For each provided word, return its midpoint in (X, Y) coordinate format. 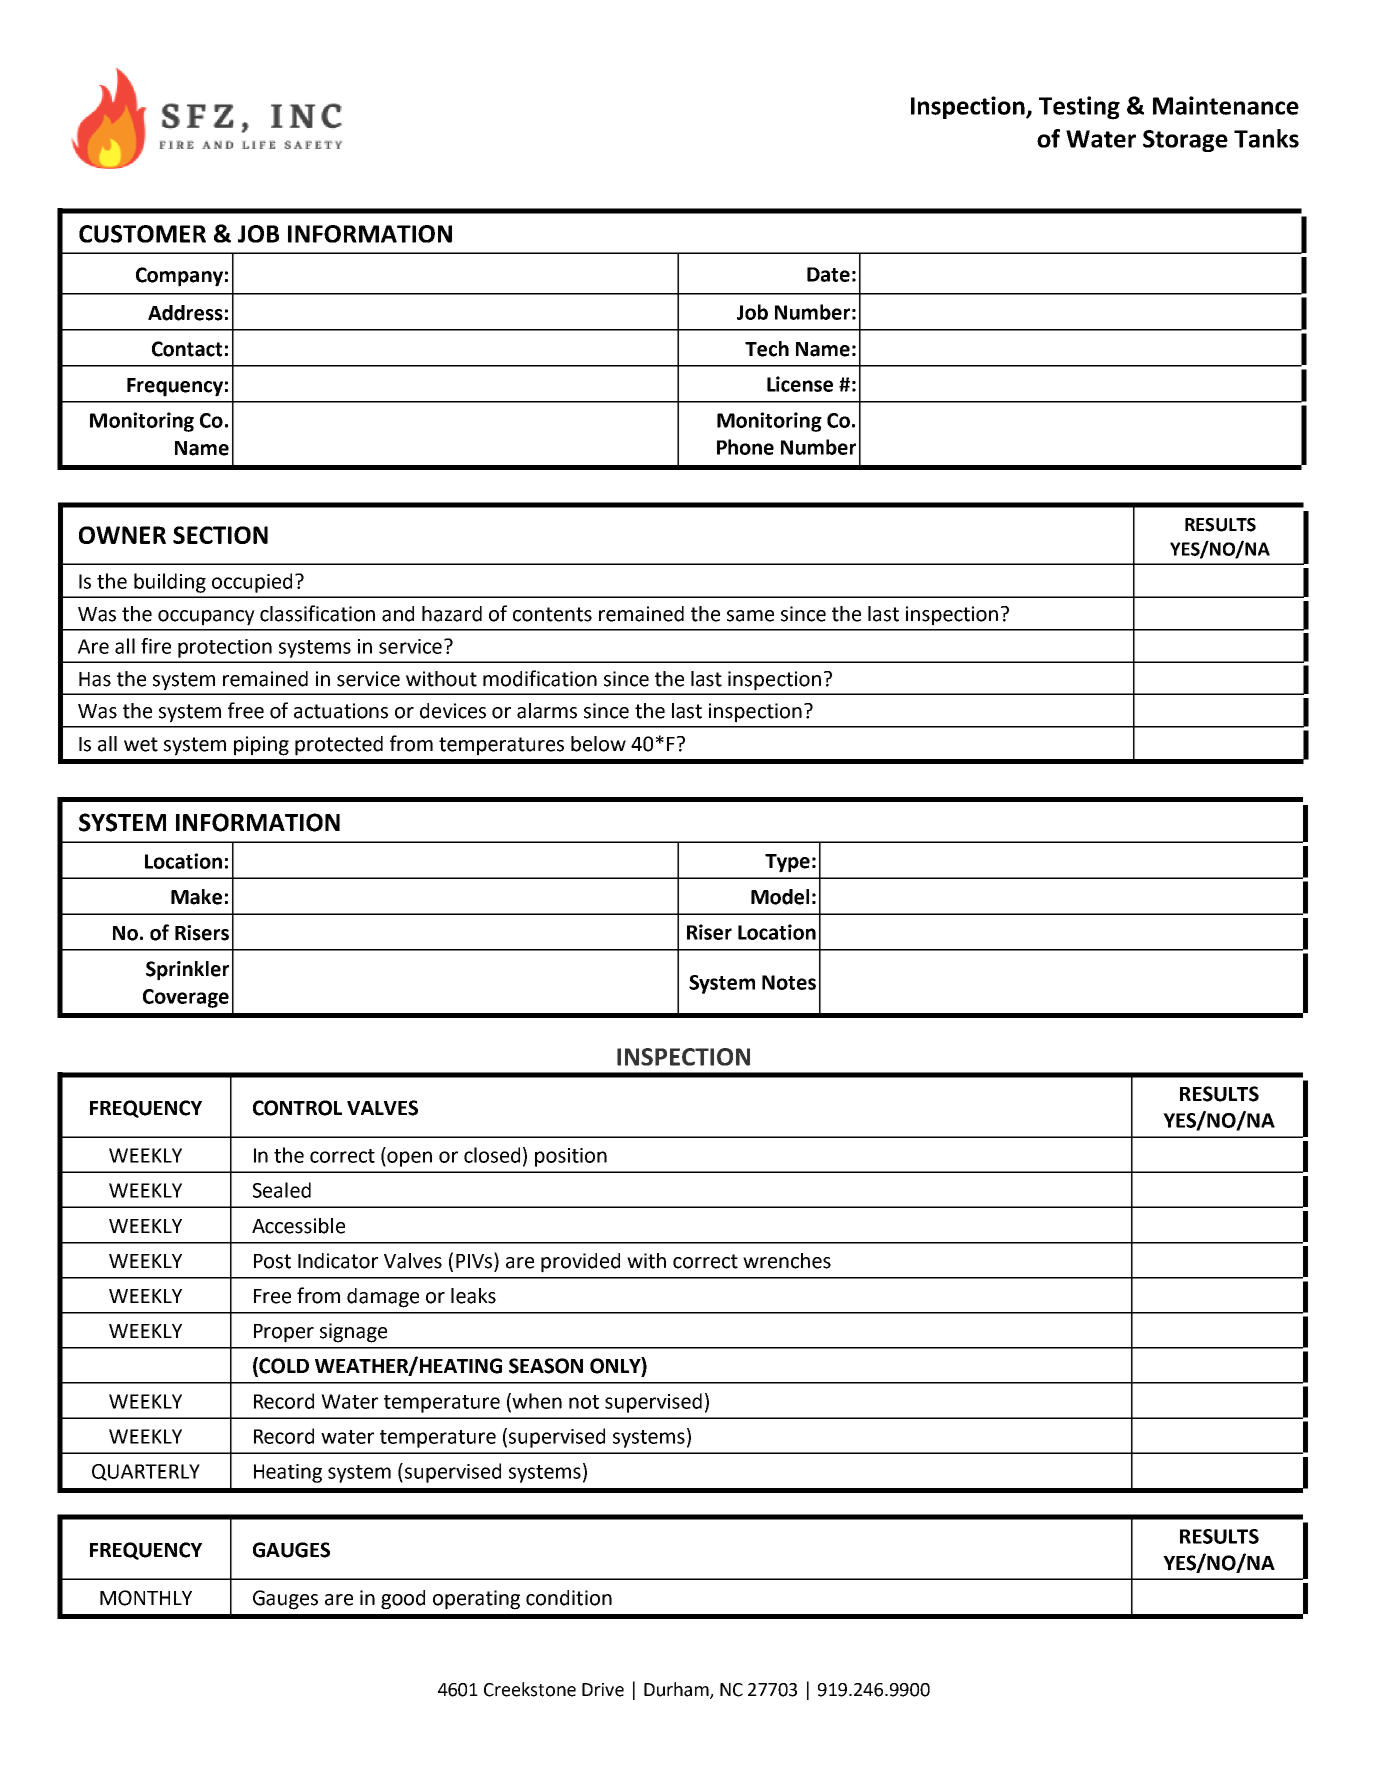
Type (787, 863)
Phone (745, 447)
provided (580, 1263)
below (598, 744)
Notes (789, 982)
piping (261, 746)
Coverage (186, 998)
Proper (284, 1333)
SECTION (220, 535)
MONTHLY (146, 1598)
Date (828, 274)
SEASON (546, 1366)
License (800, 384)
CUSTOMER (142, 234)
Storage (1185, 141)
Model (780, 897)
